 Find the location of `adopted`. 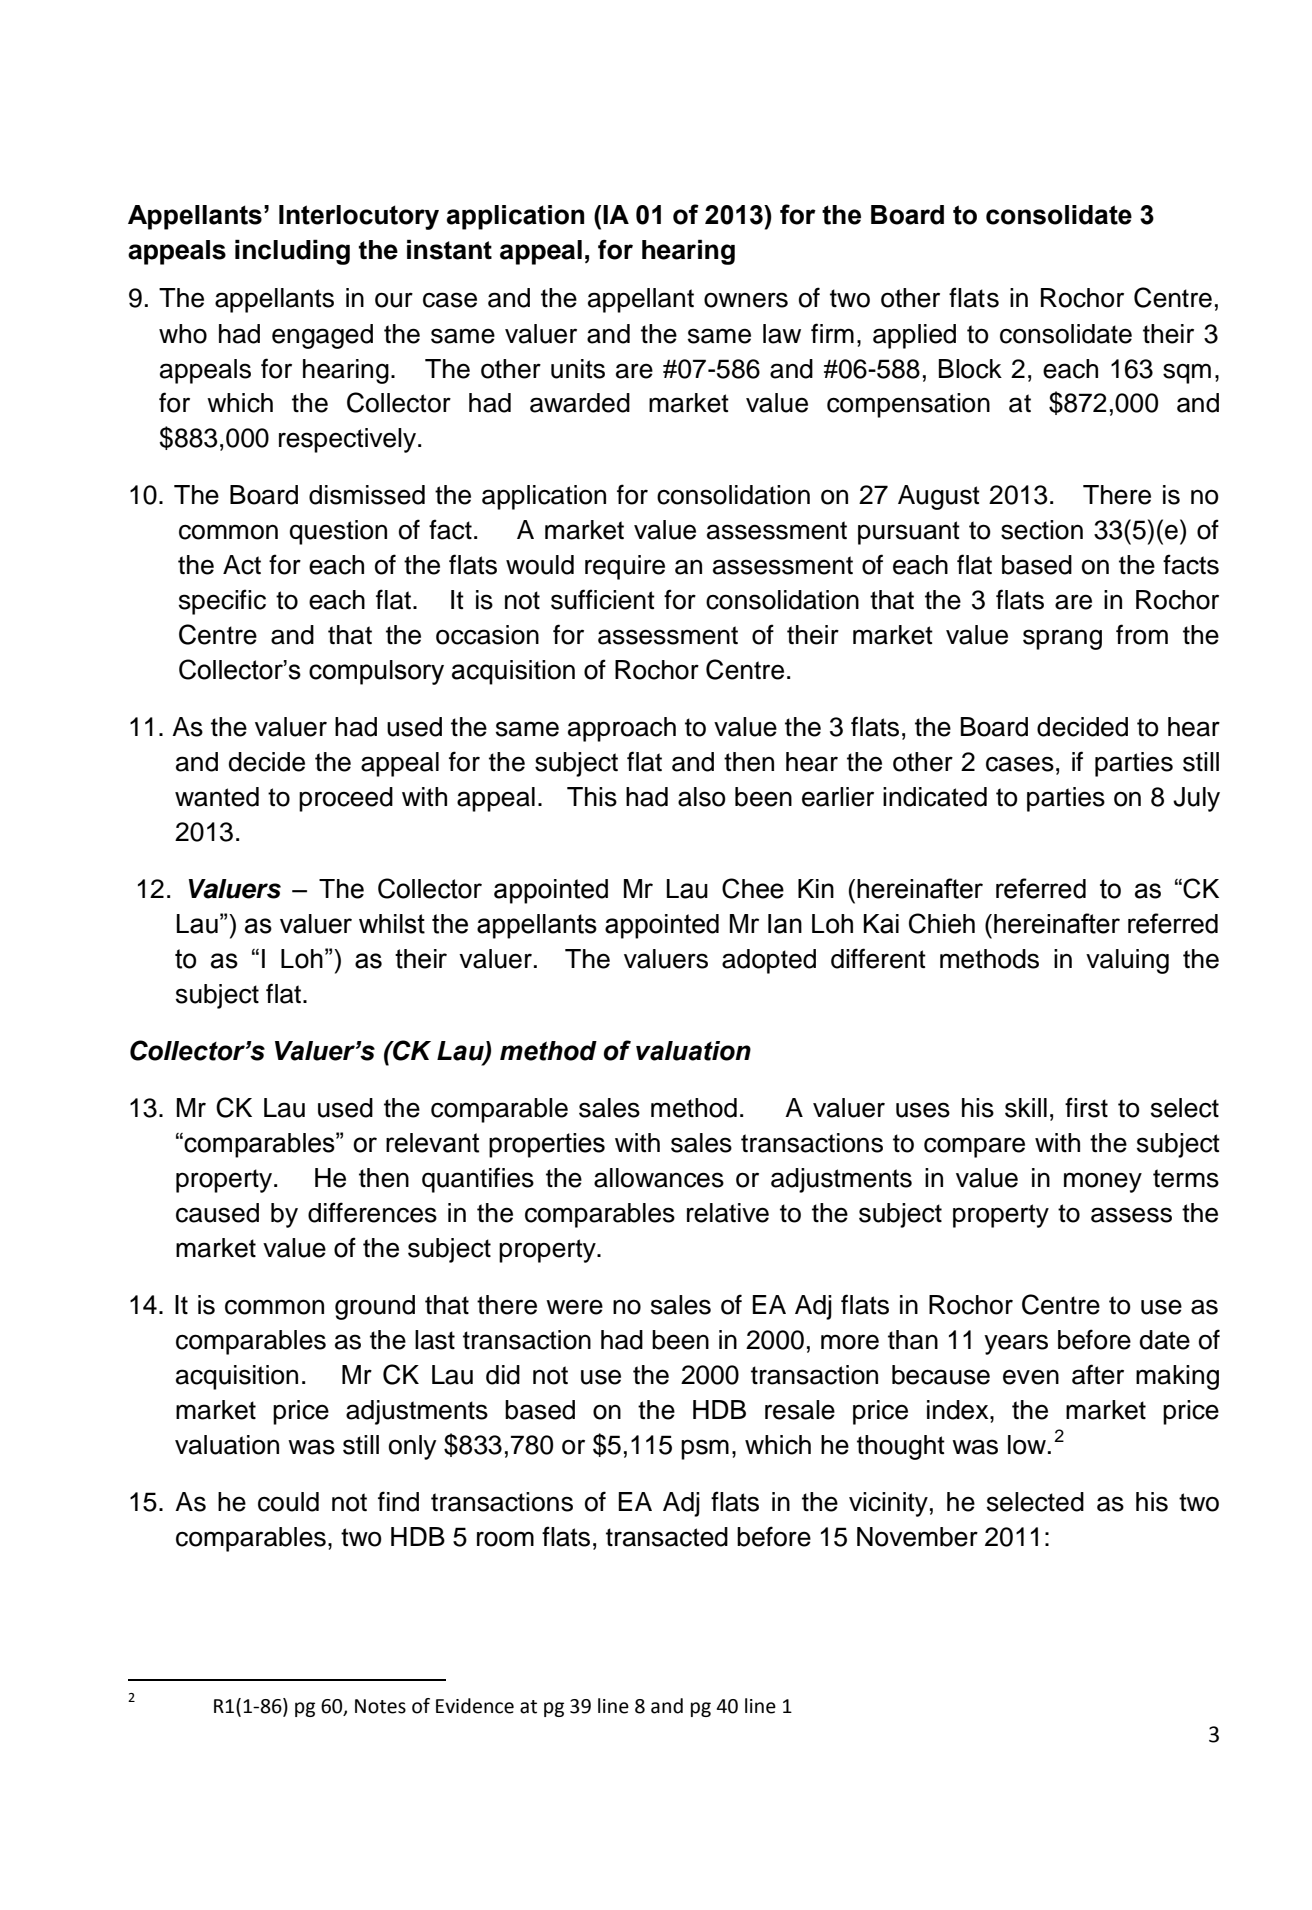

adopted is located at coordinates (769, 961).
